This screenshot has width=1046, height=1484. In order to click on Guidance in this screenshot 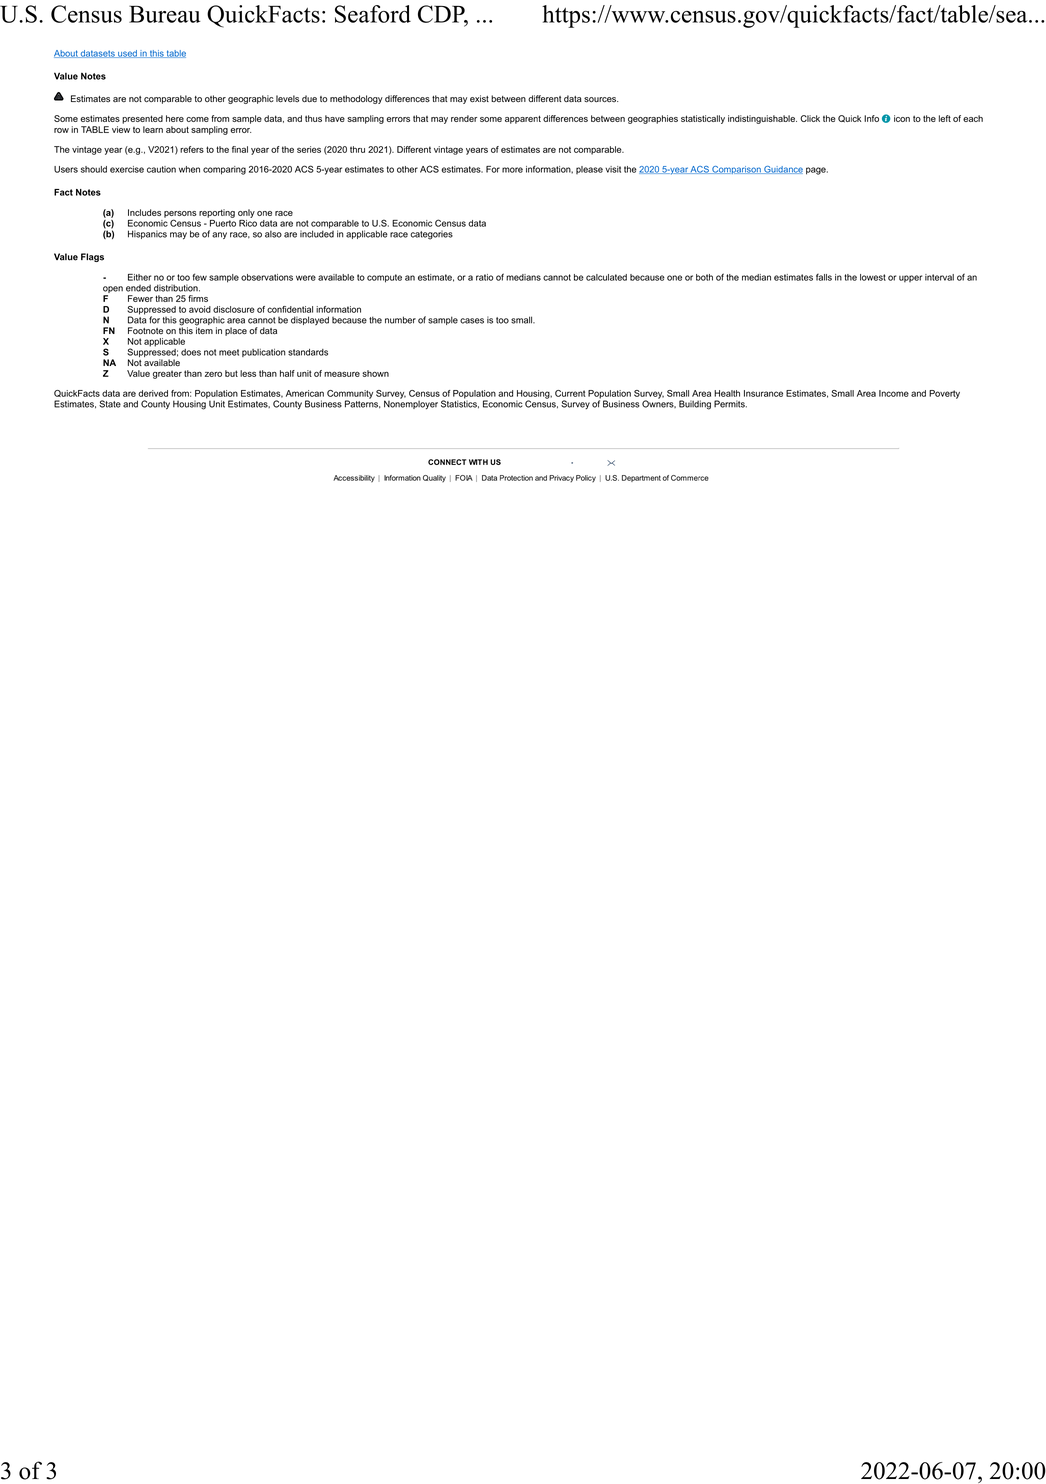, I will do `click(782, 170)`.
